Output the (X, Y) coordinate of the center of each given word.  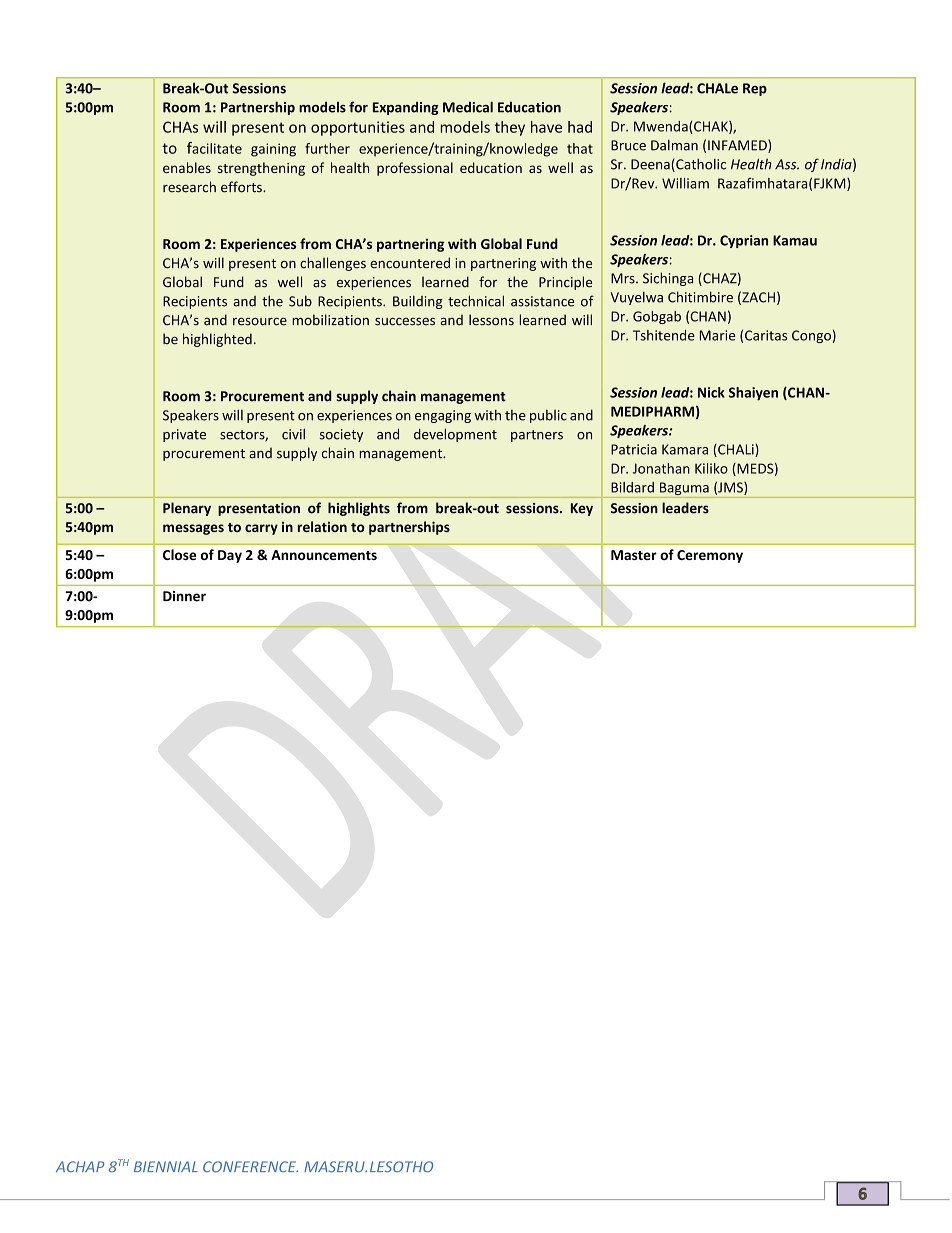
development (455, 435)
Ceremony (710, 556)
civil (293, 434)
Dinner (184, 596)
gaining (273, 150)
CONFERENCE (250, 1166)
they (510, 128)
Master (634, 555)
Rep (755, 89)
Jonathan (661, 468)
